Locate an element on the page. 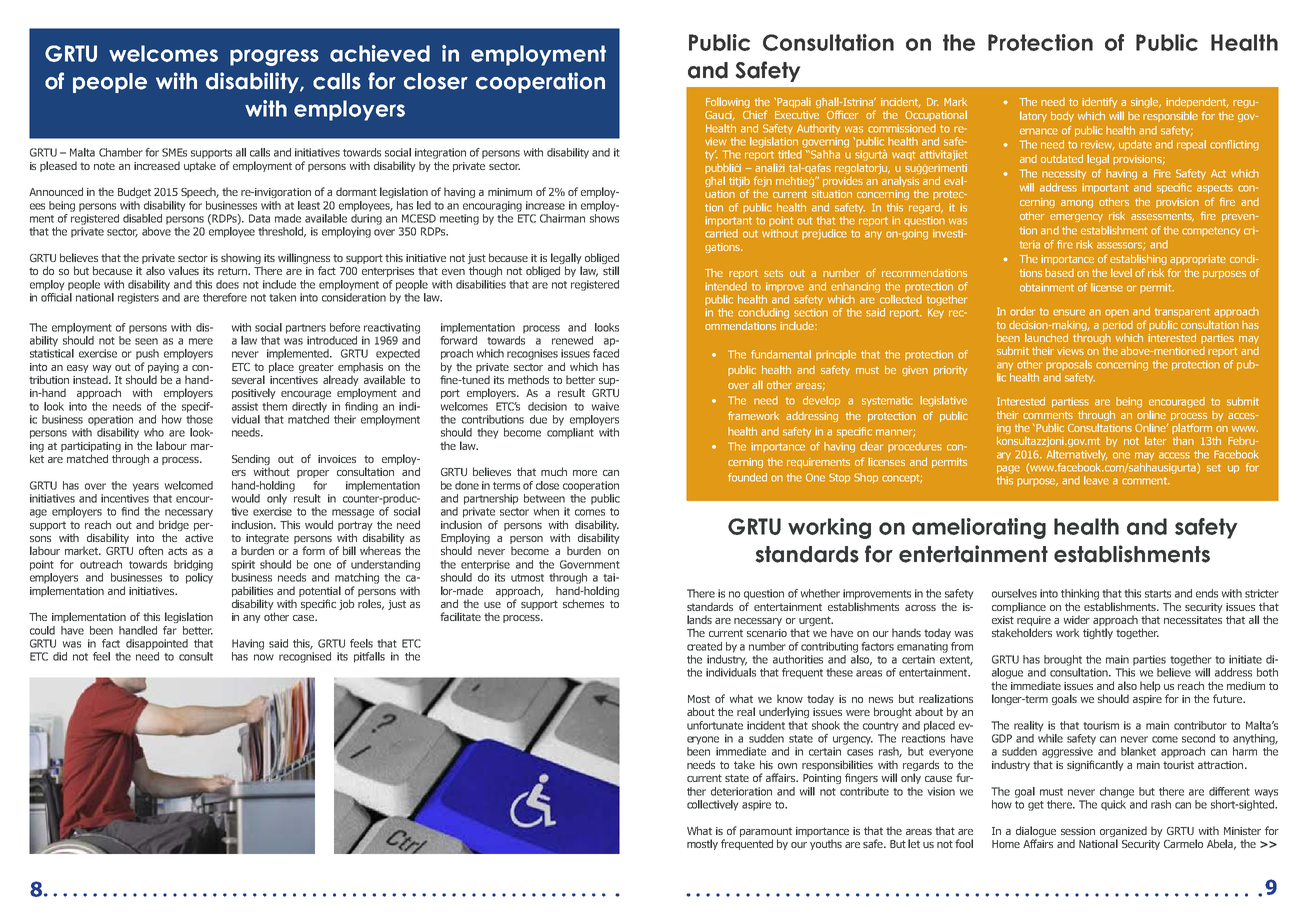  Following is located at coordinates (728, 102).
